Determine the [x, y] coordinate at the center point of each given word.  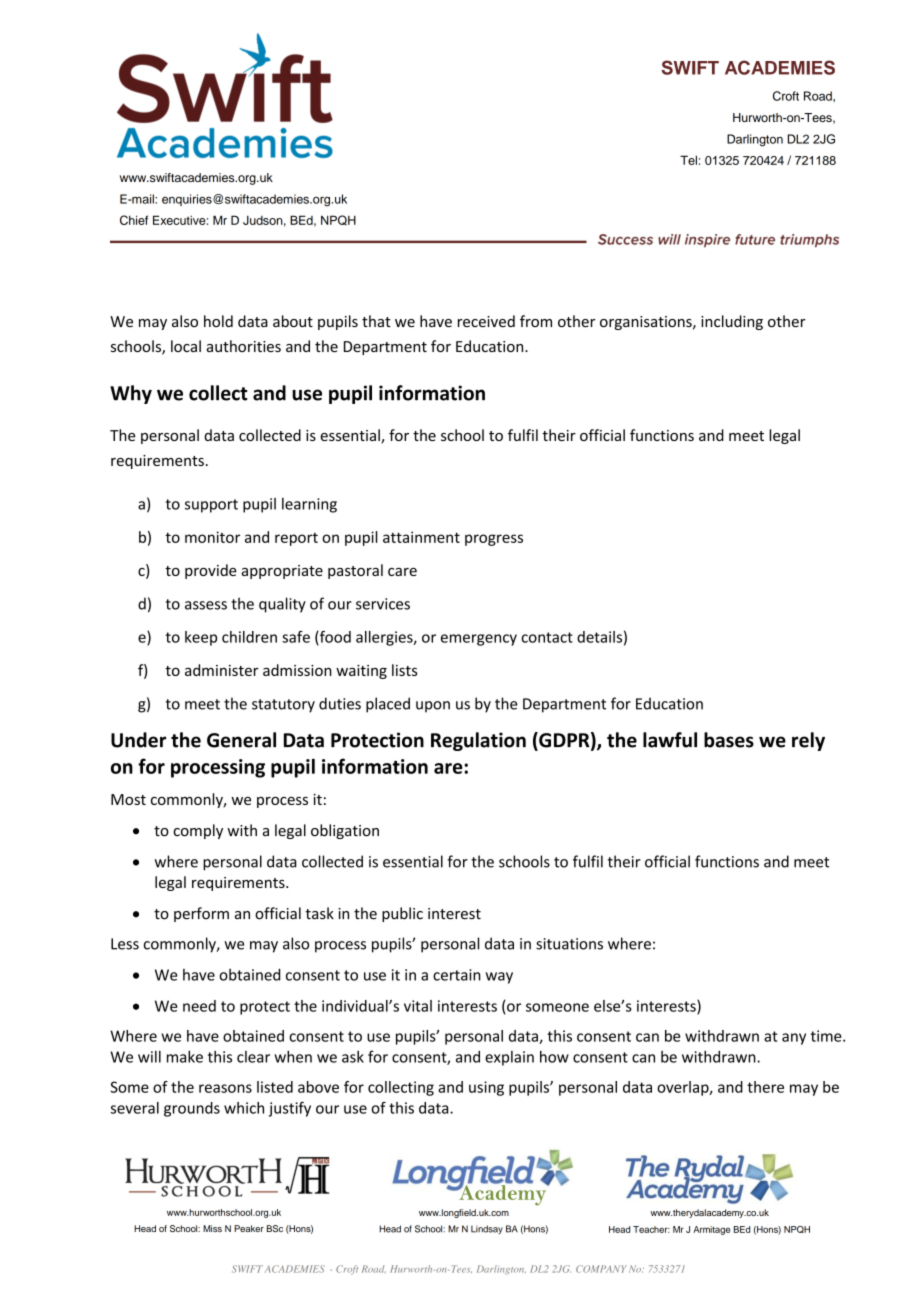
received [486, 321]
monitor [212, 537]
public [402, 914]
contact [547, 637]
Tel [688, 160]
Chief [134, 220]
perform [201, 914]
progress [494, 540]
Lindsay [487, 1229]
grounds [192, 1109]
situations [569, 944]
